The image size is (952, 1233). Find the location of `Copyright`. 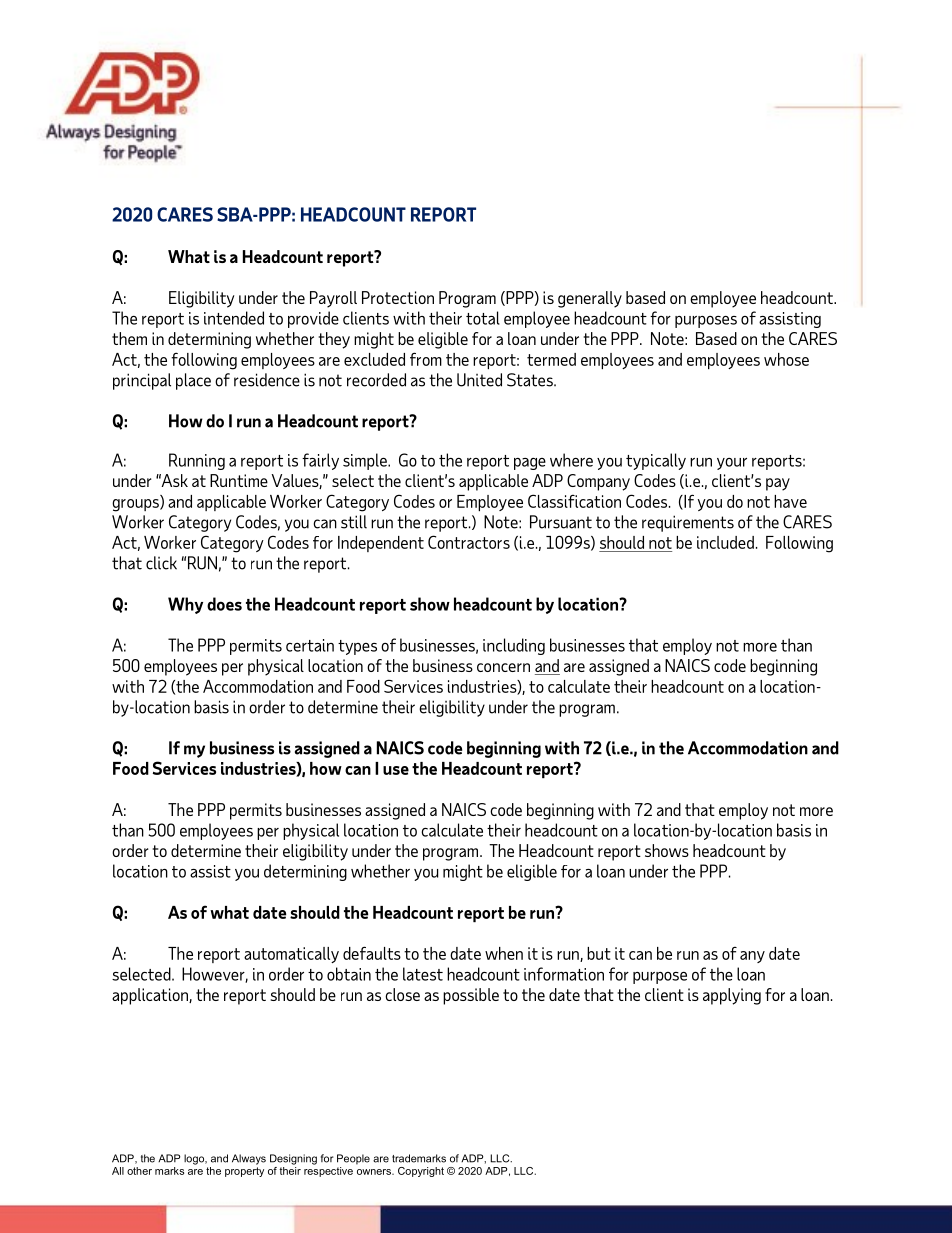

Copyright is located at coordinates (421, 1172).
